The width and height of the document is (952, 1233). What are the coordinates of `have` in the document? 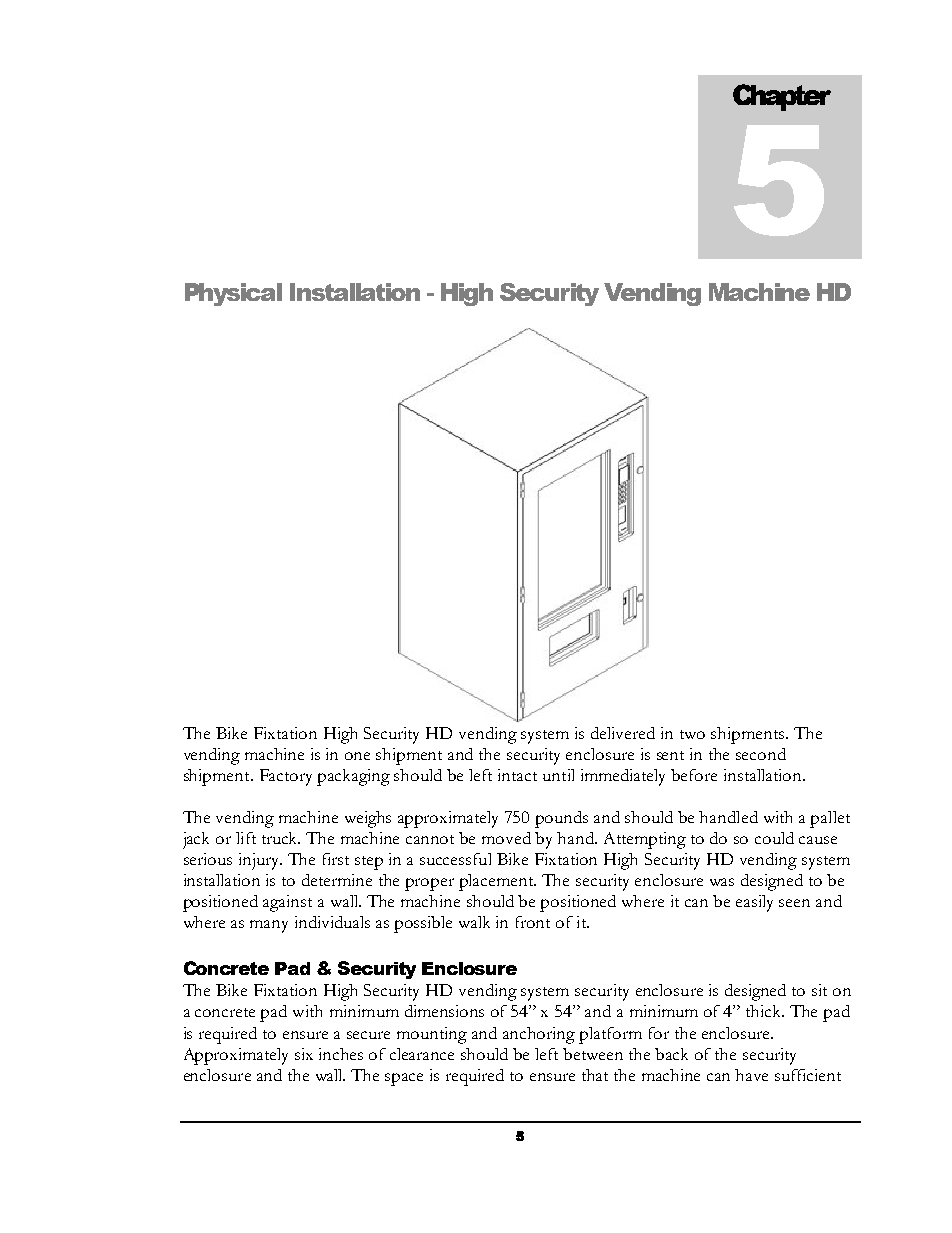 It's located at (751, 1075).
